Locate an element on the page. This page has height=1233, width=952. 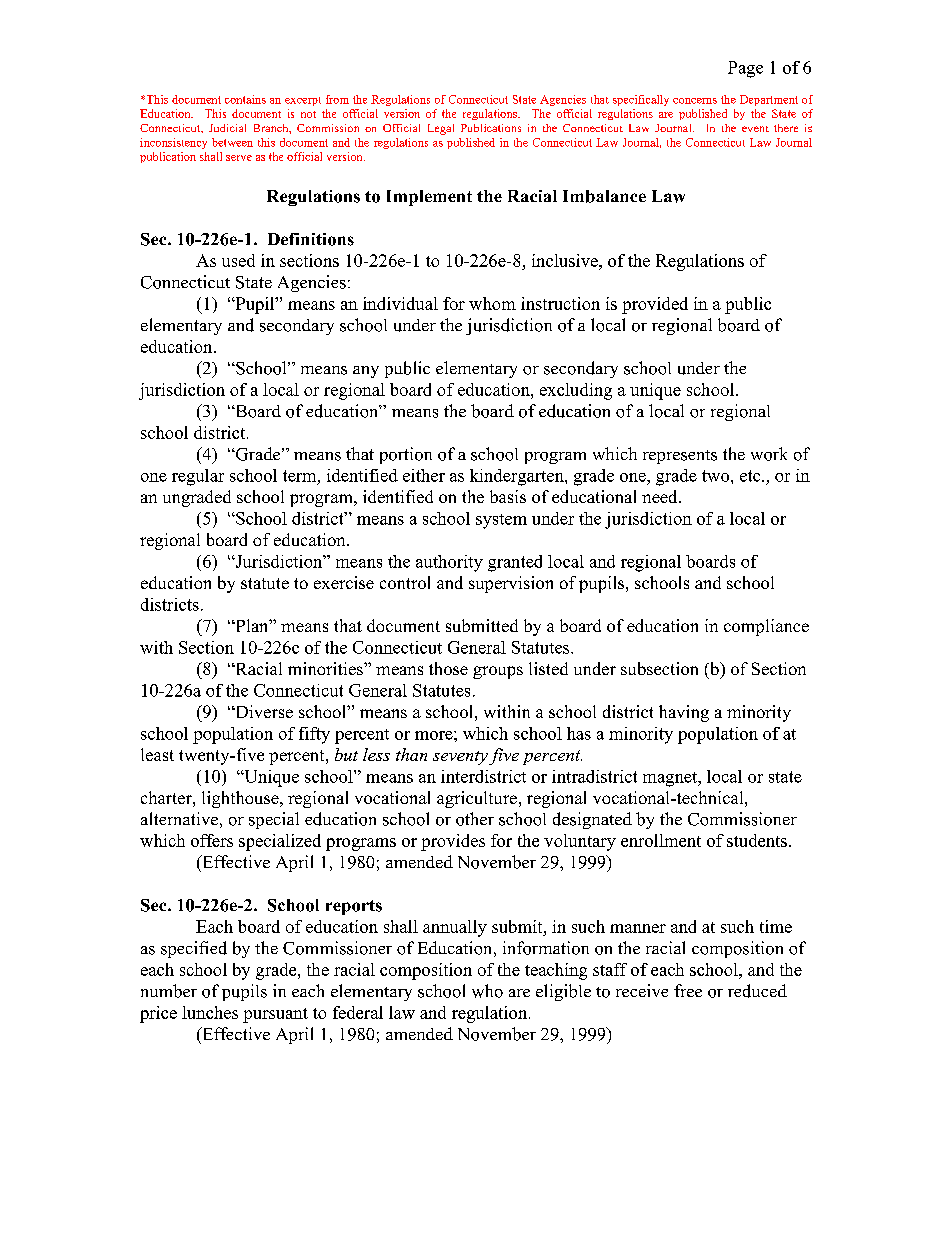
need is located at coordinates (661, 496).
